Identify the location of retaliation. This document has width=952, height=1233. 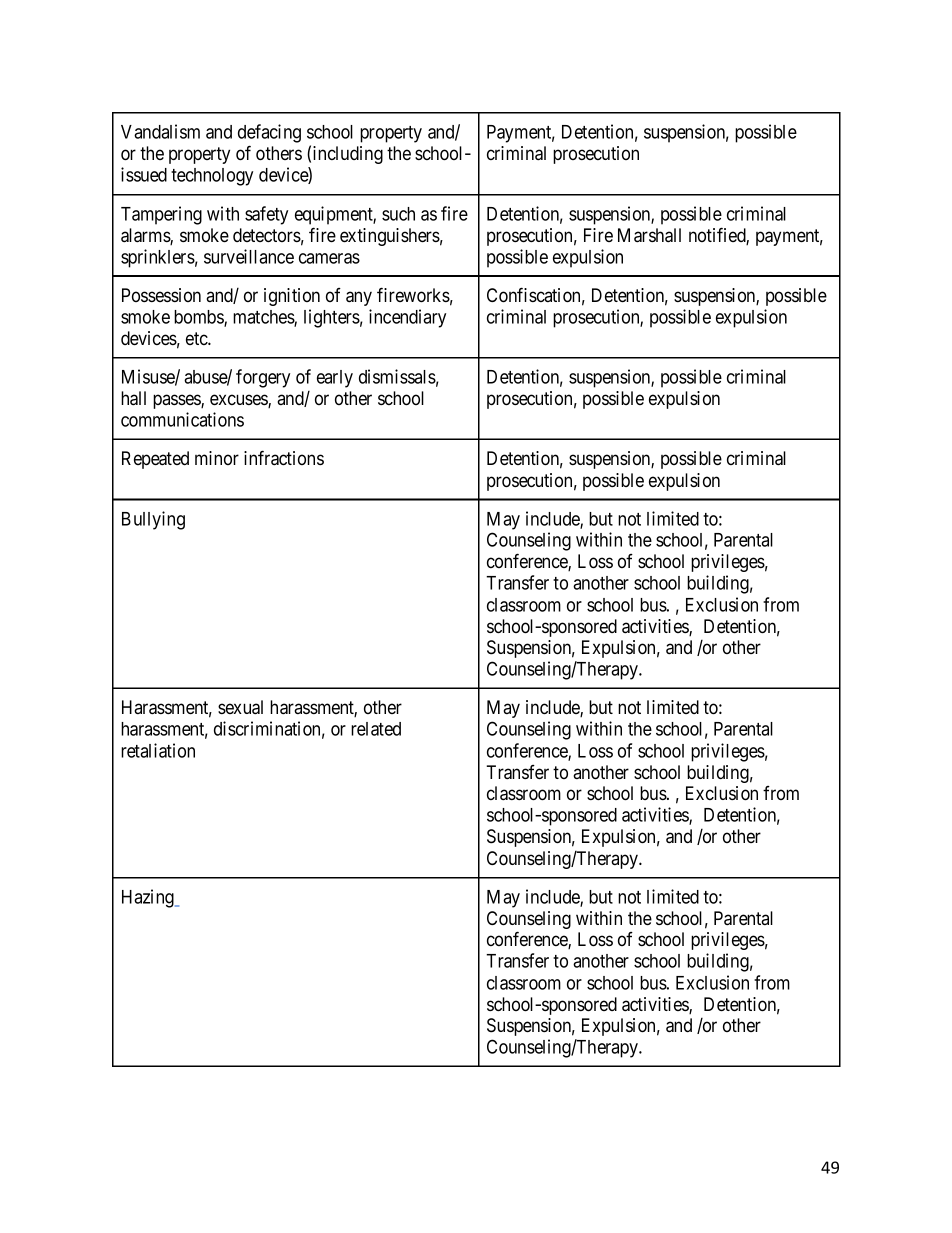
(158, 750).
